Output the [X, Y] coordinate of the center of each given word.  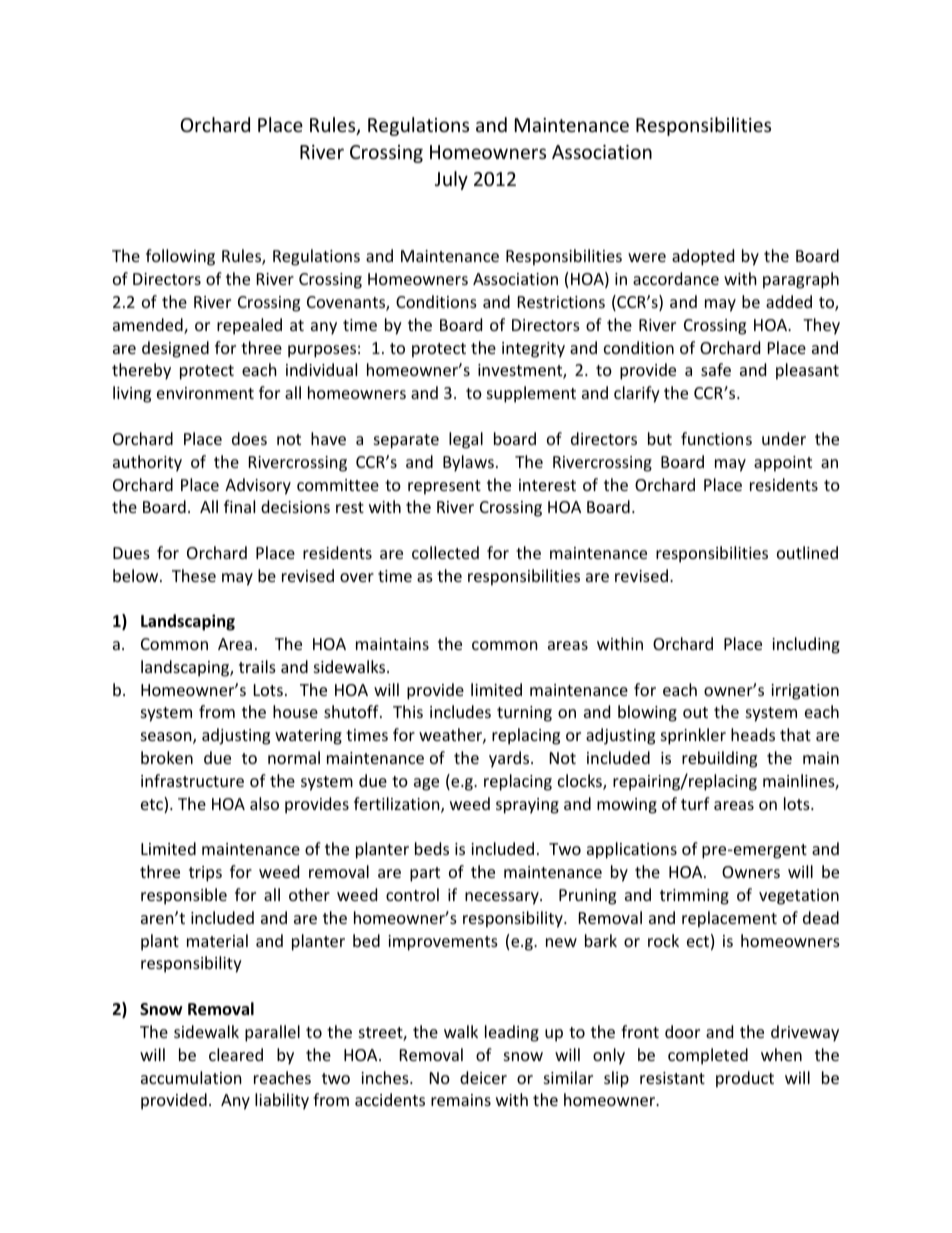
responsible [184, 896]
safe [716, 369]
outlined [807, 552]
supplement [531, 394]
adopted [703, 257]
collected [445, 552]
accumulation [191, 1077]
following [180, 257]
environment [205, 393]
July [451, 180]
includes [460, 711]
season [167, 738]
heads [753, 734]
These [194, 575]
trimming [694, 897]
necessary [503, 898]
